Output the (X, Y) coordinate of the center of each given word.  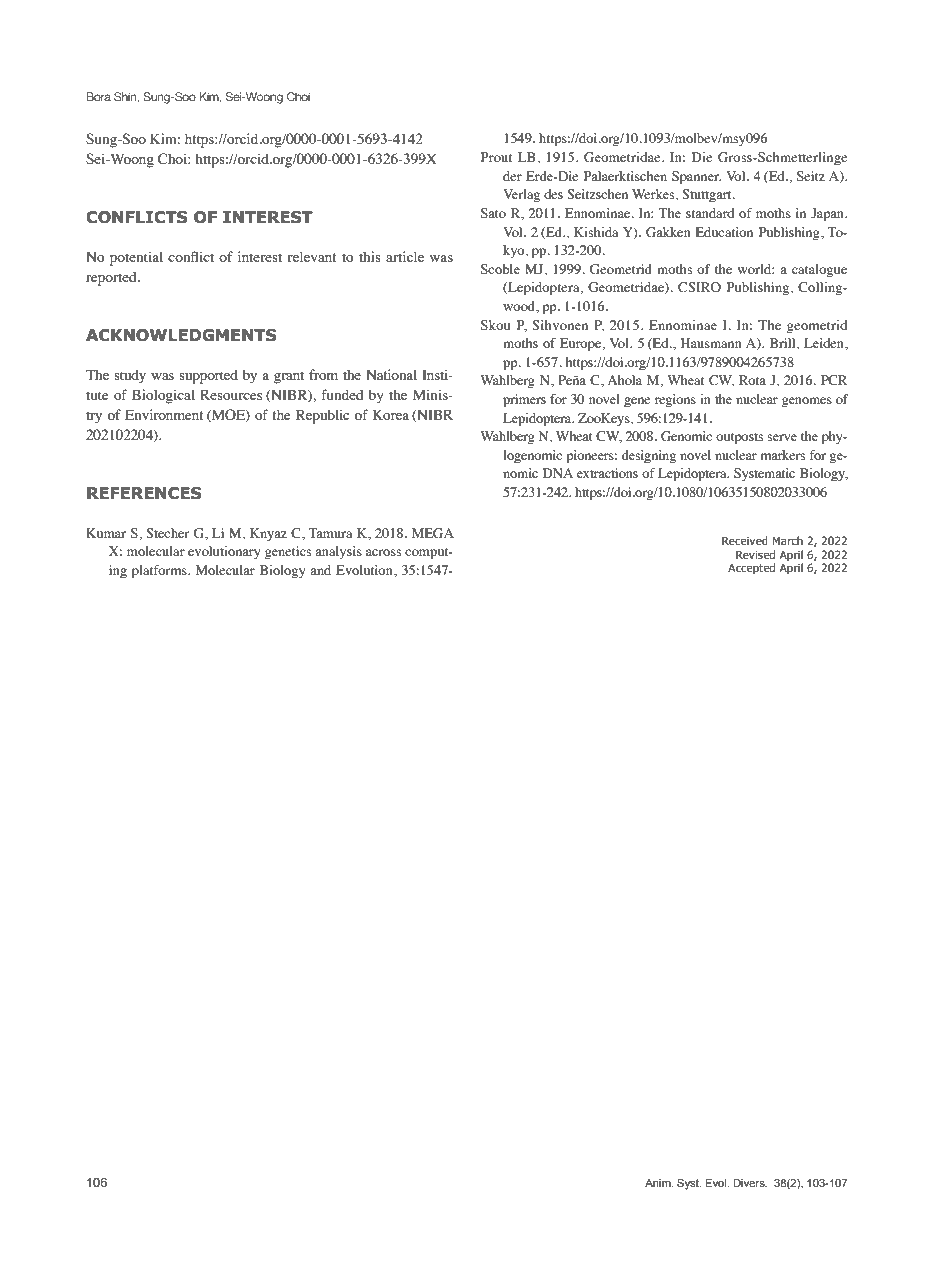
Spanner (696, 177)
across (383, 552)
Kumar (106, 533)
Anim (659, 1183)
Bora (98, 96)
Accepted (751, 568)
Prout (496, 157)
